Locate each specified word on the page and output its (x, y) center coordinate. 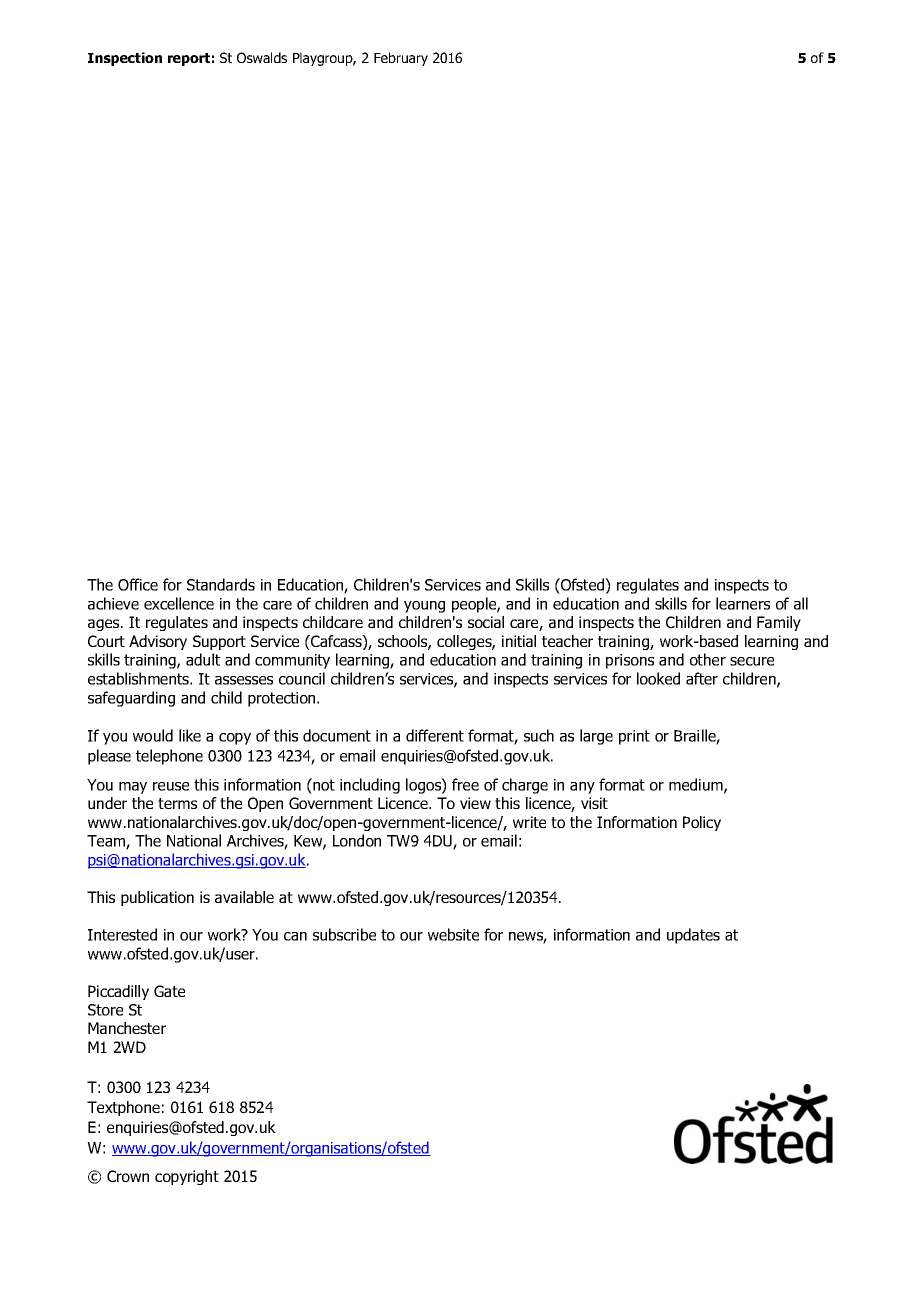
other (708, 659)
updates (693, 936)
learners (743, 603)
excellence (179, 603)
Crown (128, 1176)
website (453, 934)
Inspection (125, 59)
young (424, 607)
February (401, 59)
